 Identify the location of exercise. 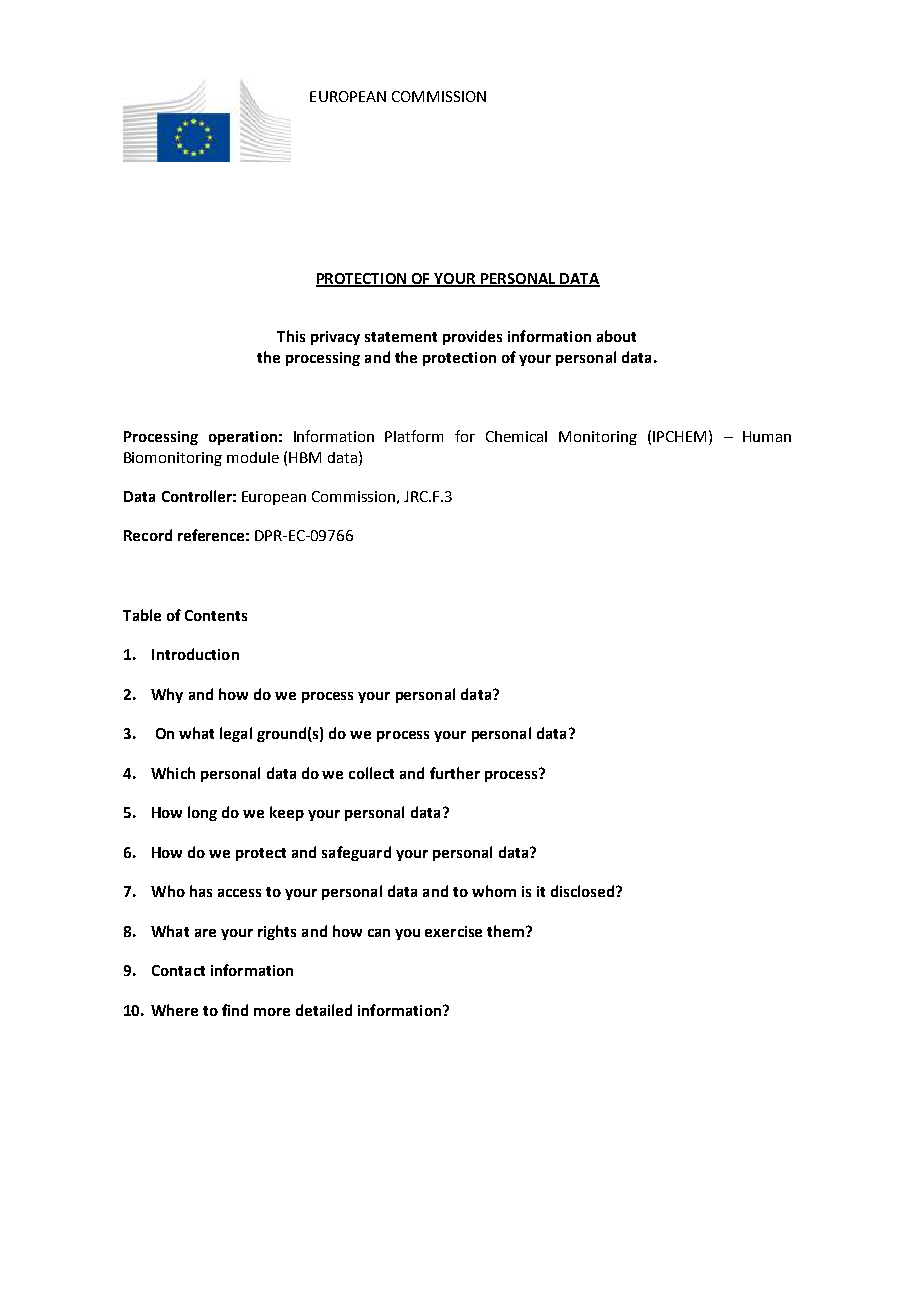
(453, 931).
